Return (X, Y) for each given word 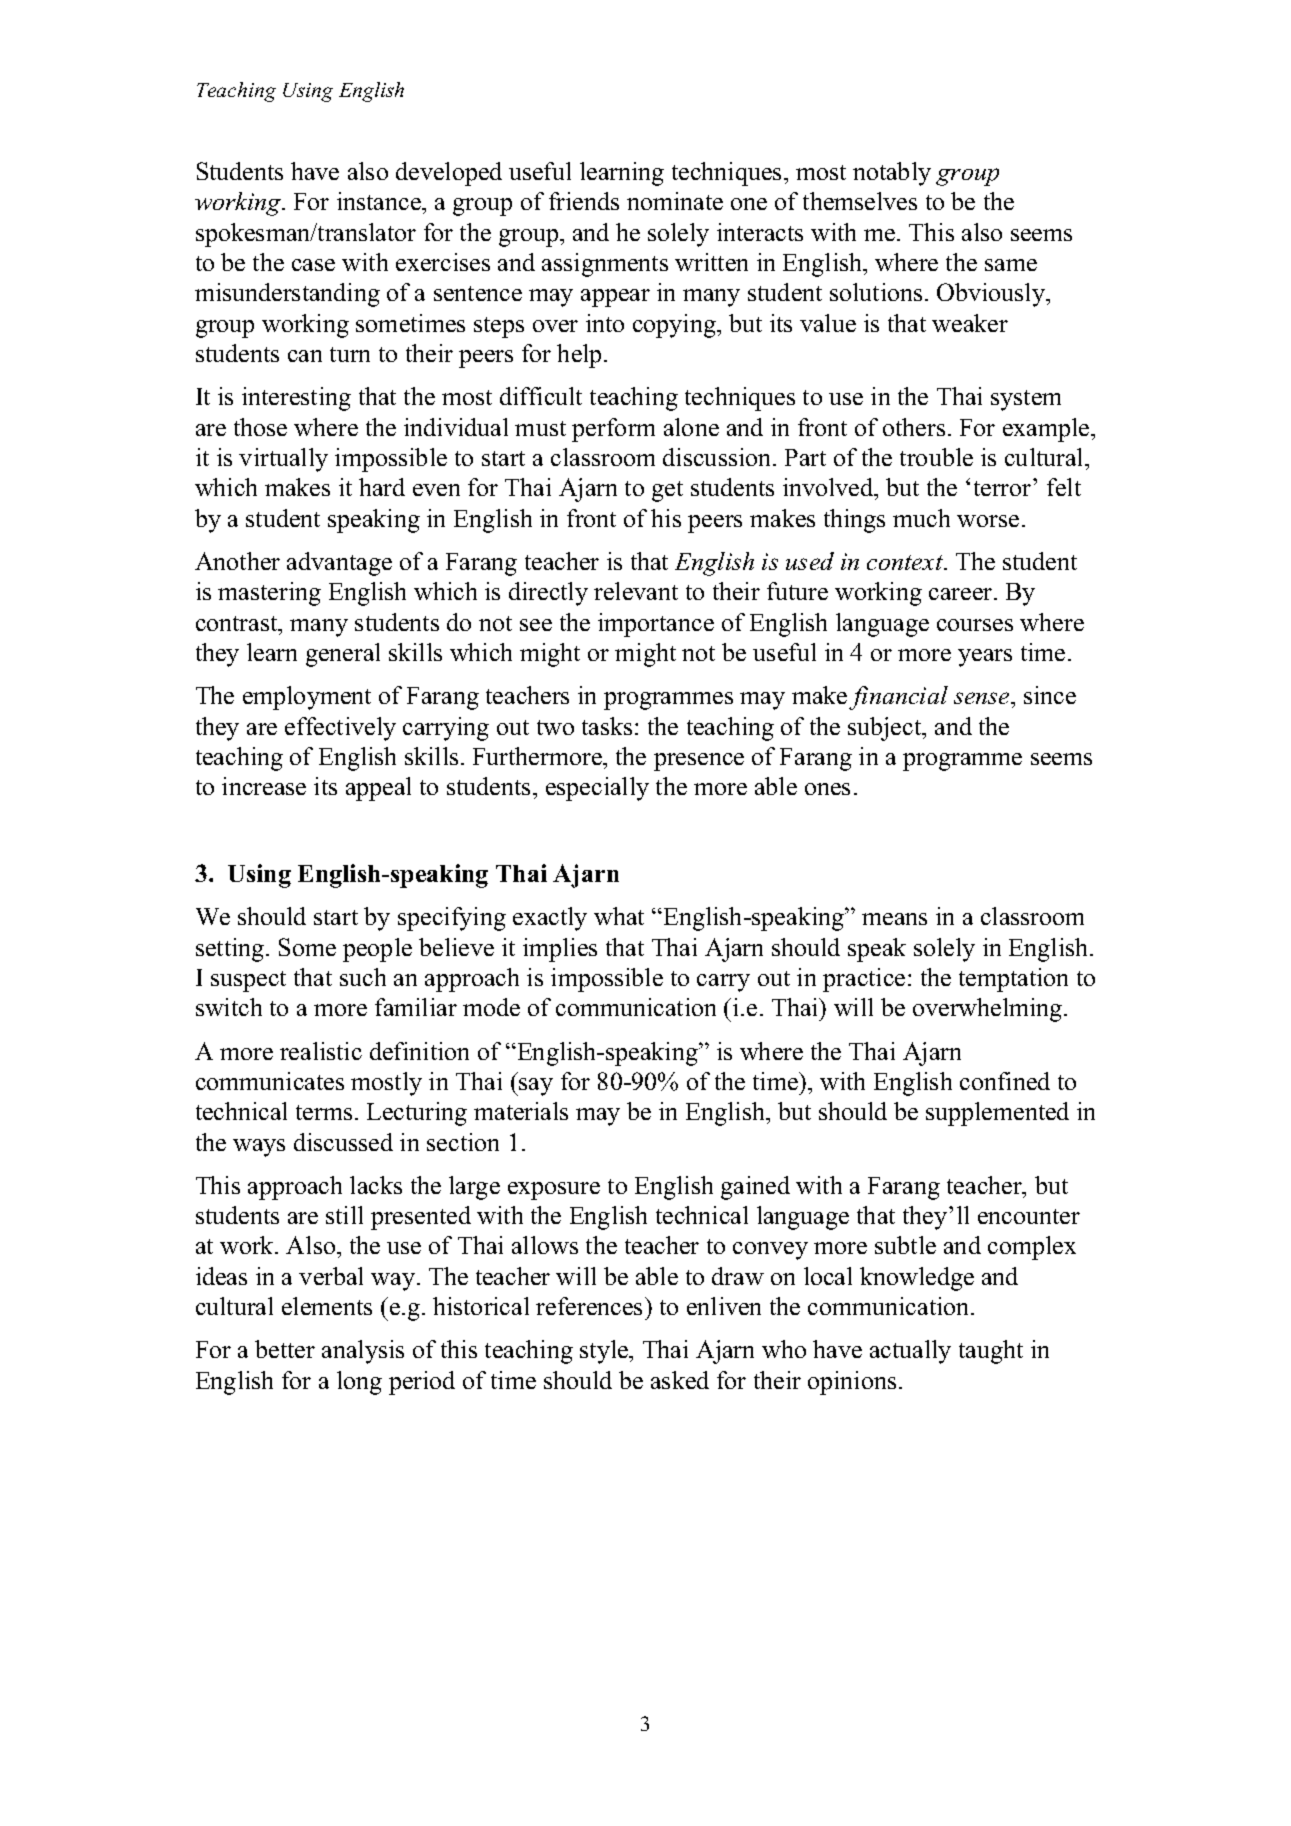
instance (380, 201)
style (605, 1352)
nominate (675, 201)
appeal (378, 789)
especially (597, 789)
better (285, 1349)
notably (892, 174)
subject (886, 729)
